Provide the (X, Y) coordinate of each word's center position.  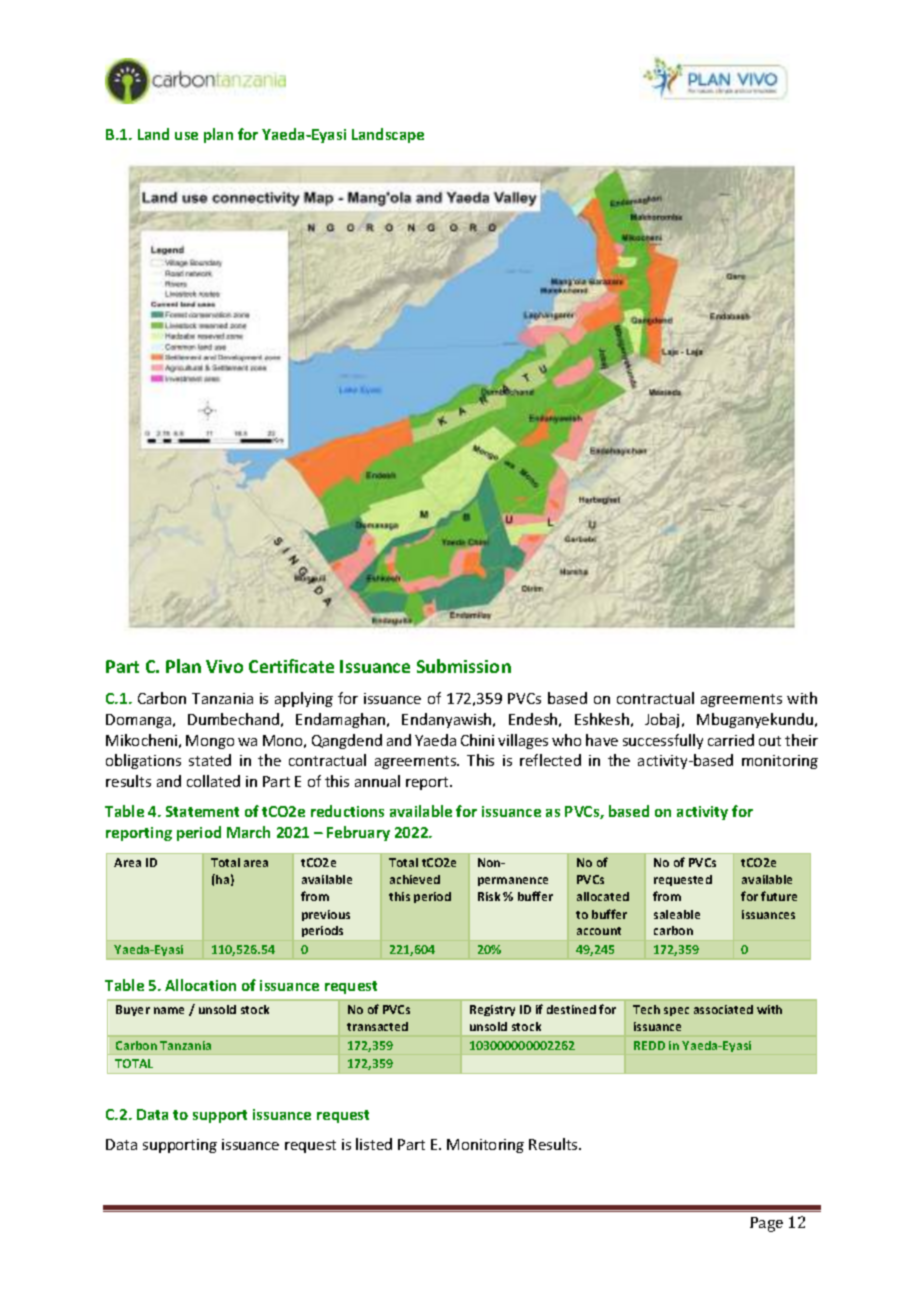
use (186, 136)
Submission (464, 666)
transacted (377, 1026)
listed (374, 1144)
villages (523, 741)
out (770, 741)
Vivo (224, 666)
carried (731, 740)
